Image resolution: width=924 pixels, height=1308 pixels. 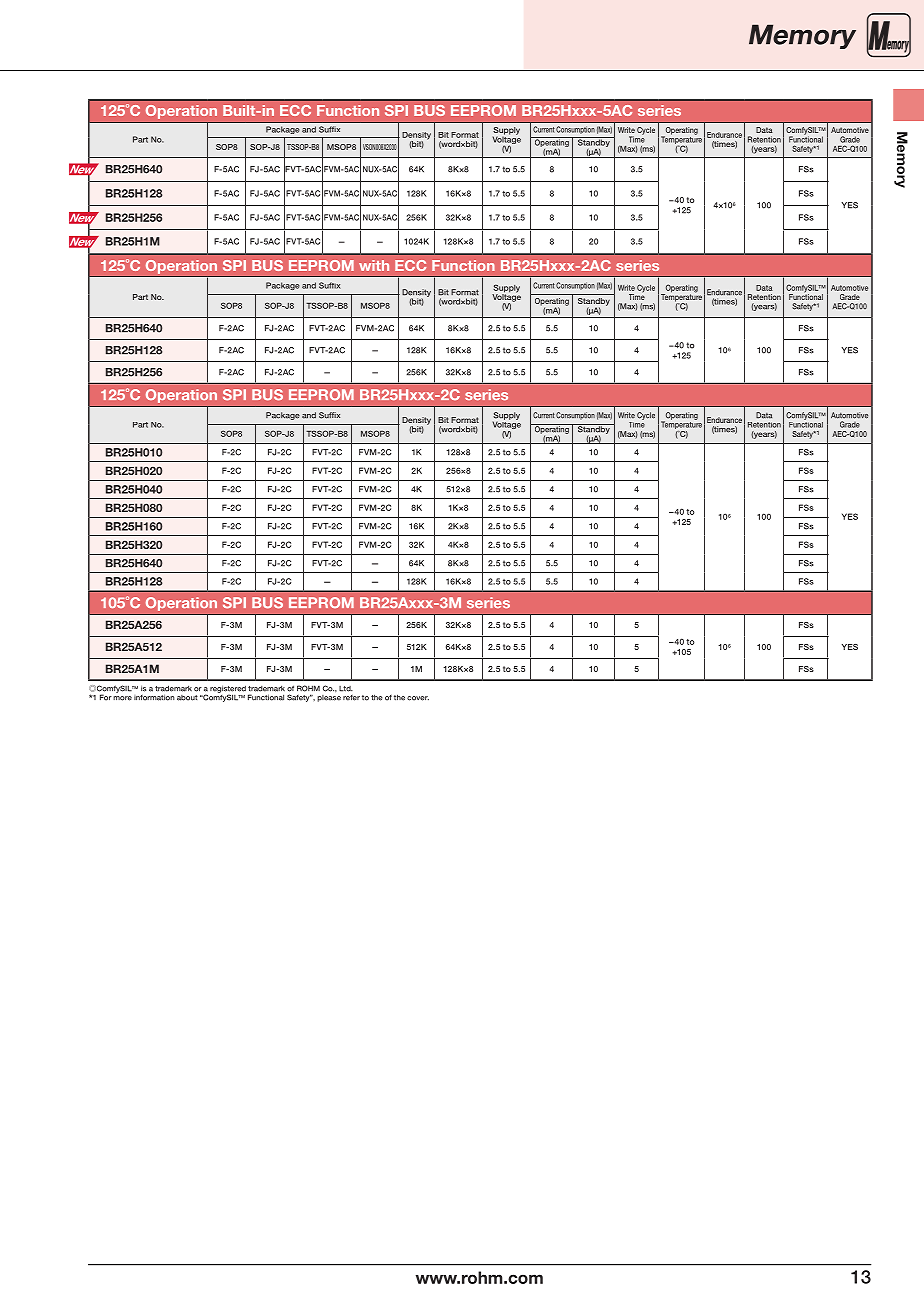 I want to click on about, so click(x=187, y=698).
